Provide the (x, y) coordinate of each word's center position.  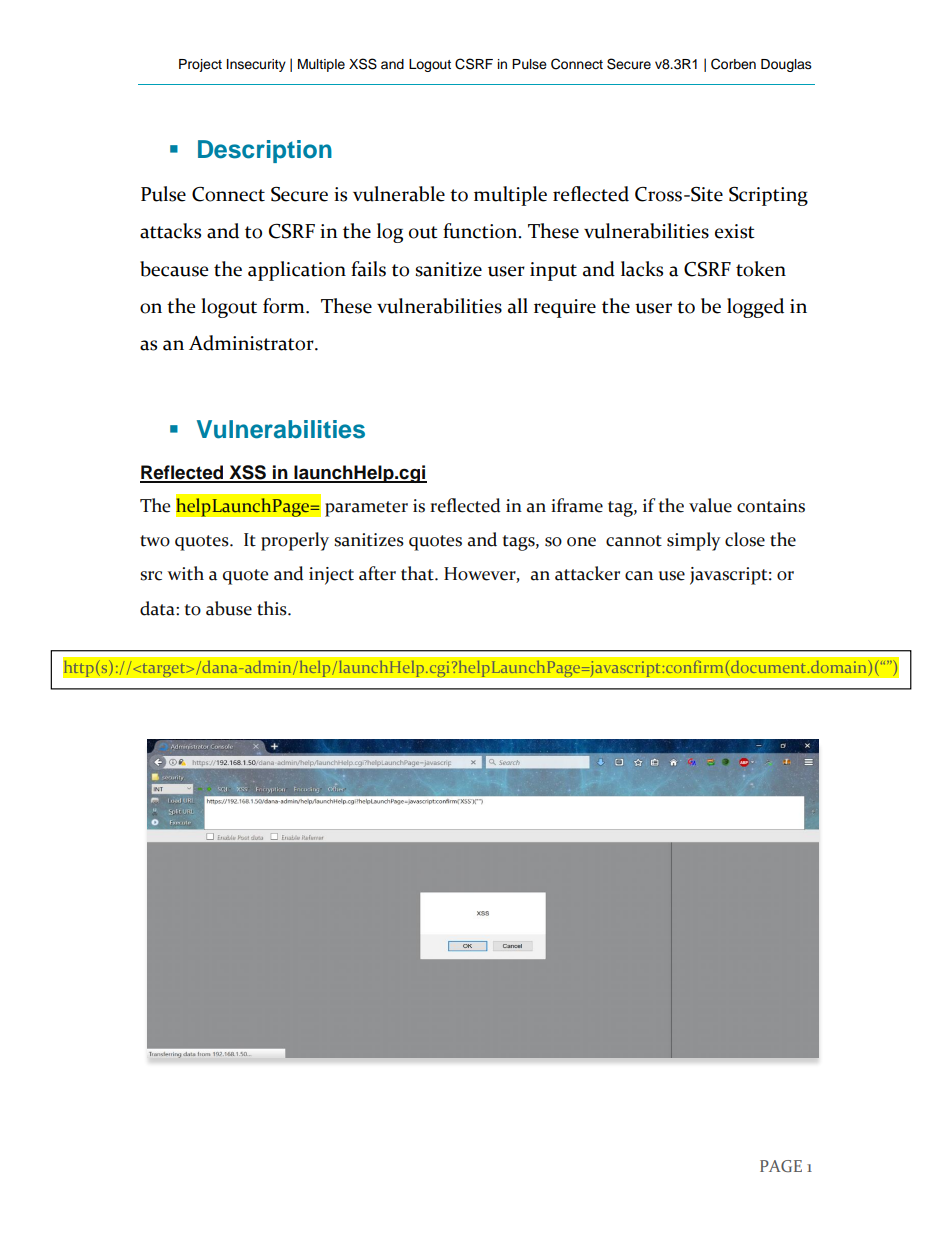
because (174, 269)
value (710, 505)
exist (735, 231)
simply (694, 541)
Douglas (786, 65)
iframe (577, 505)
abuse (229, 608)
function (481, 231)
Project (200, 65)
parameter (366, 509)
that (418, 573)
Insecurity (256, 65)
